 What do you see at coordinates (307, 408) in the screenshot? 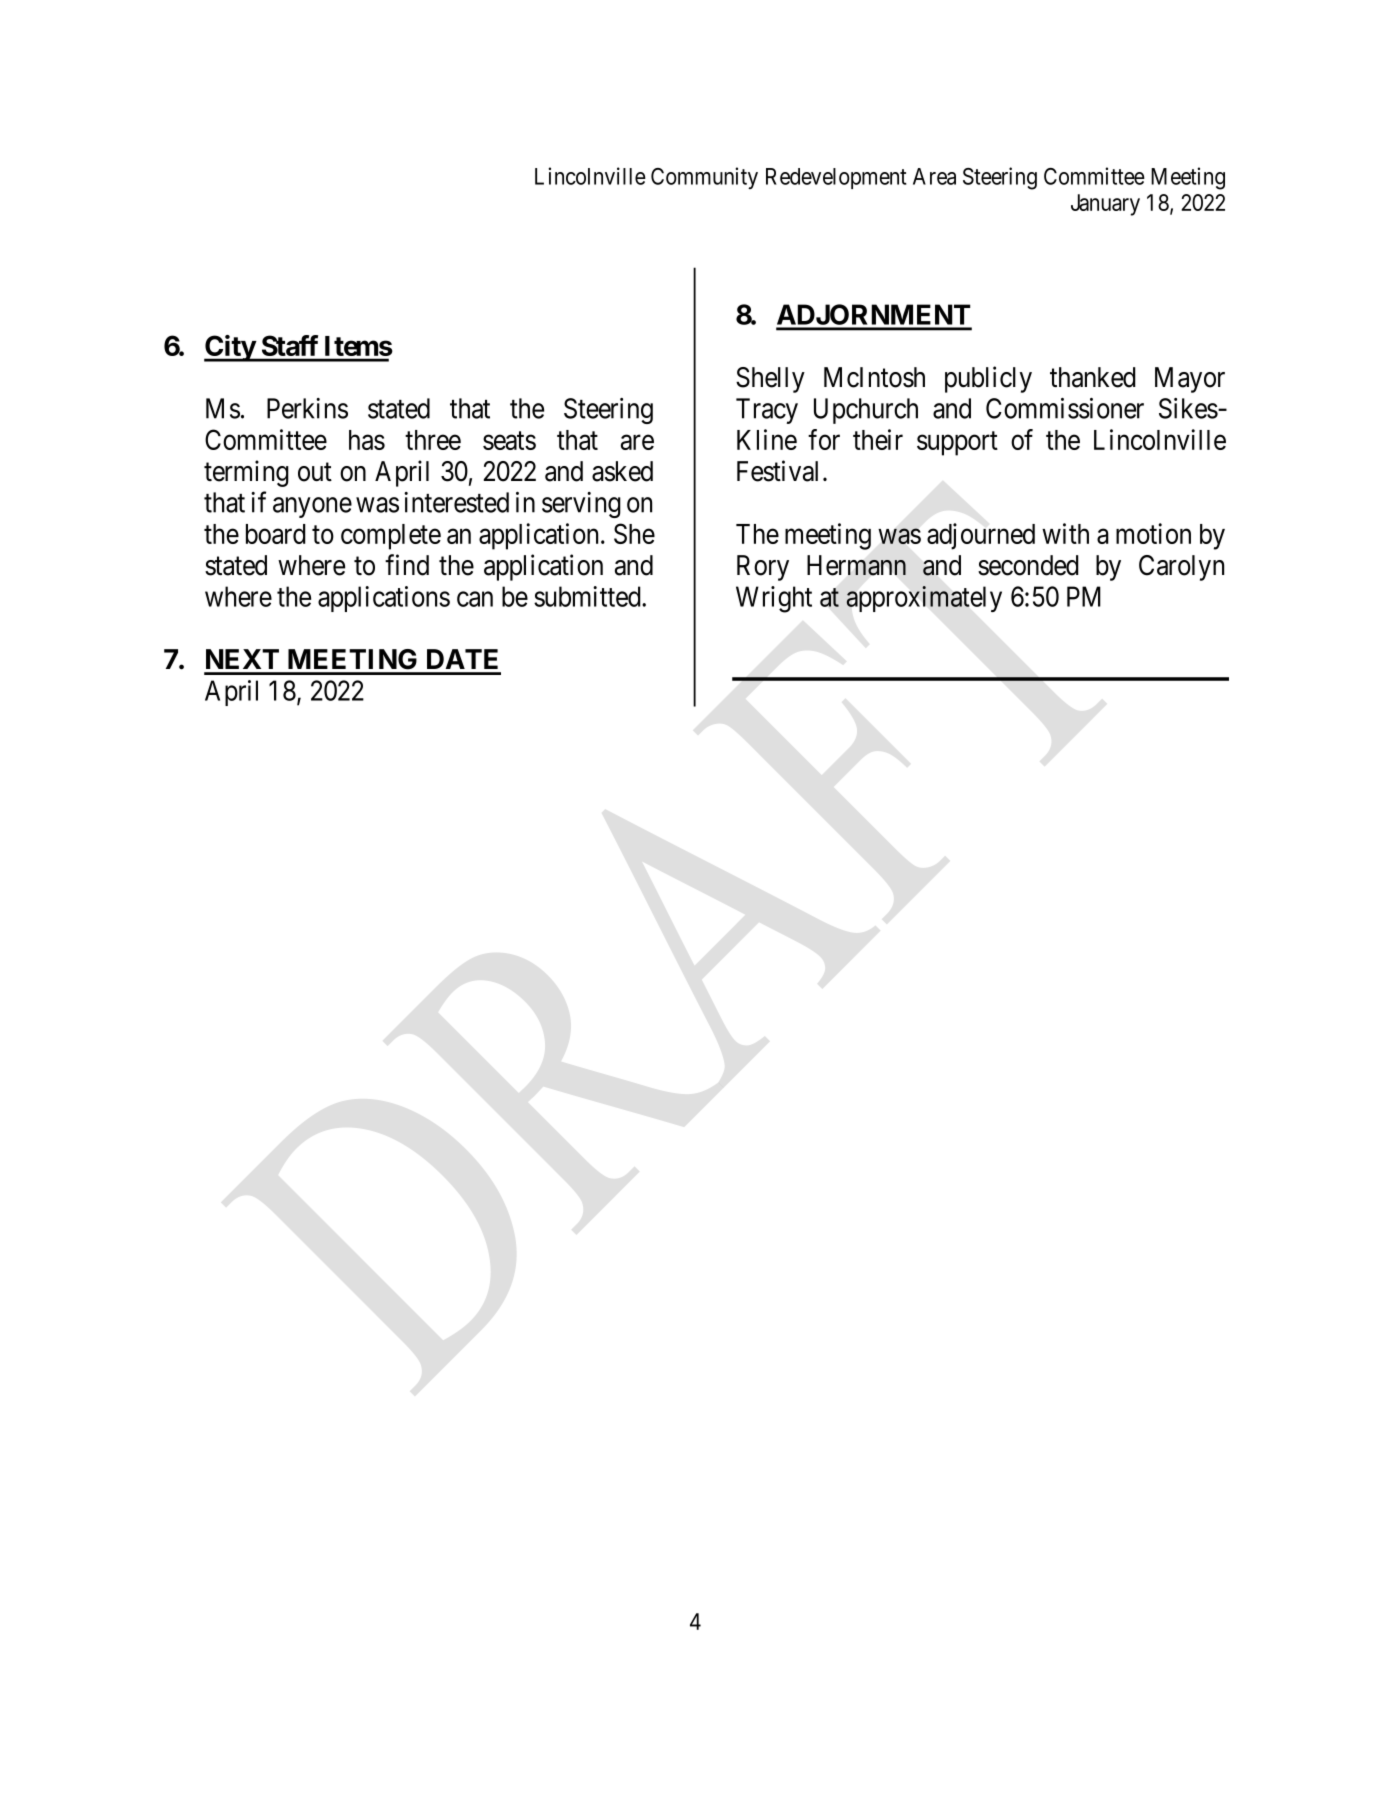
I see `Perkins` at bounding box center [307, 408].
